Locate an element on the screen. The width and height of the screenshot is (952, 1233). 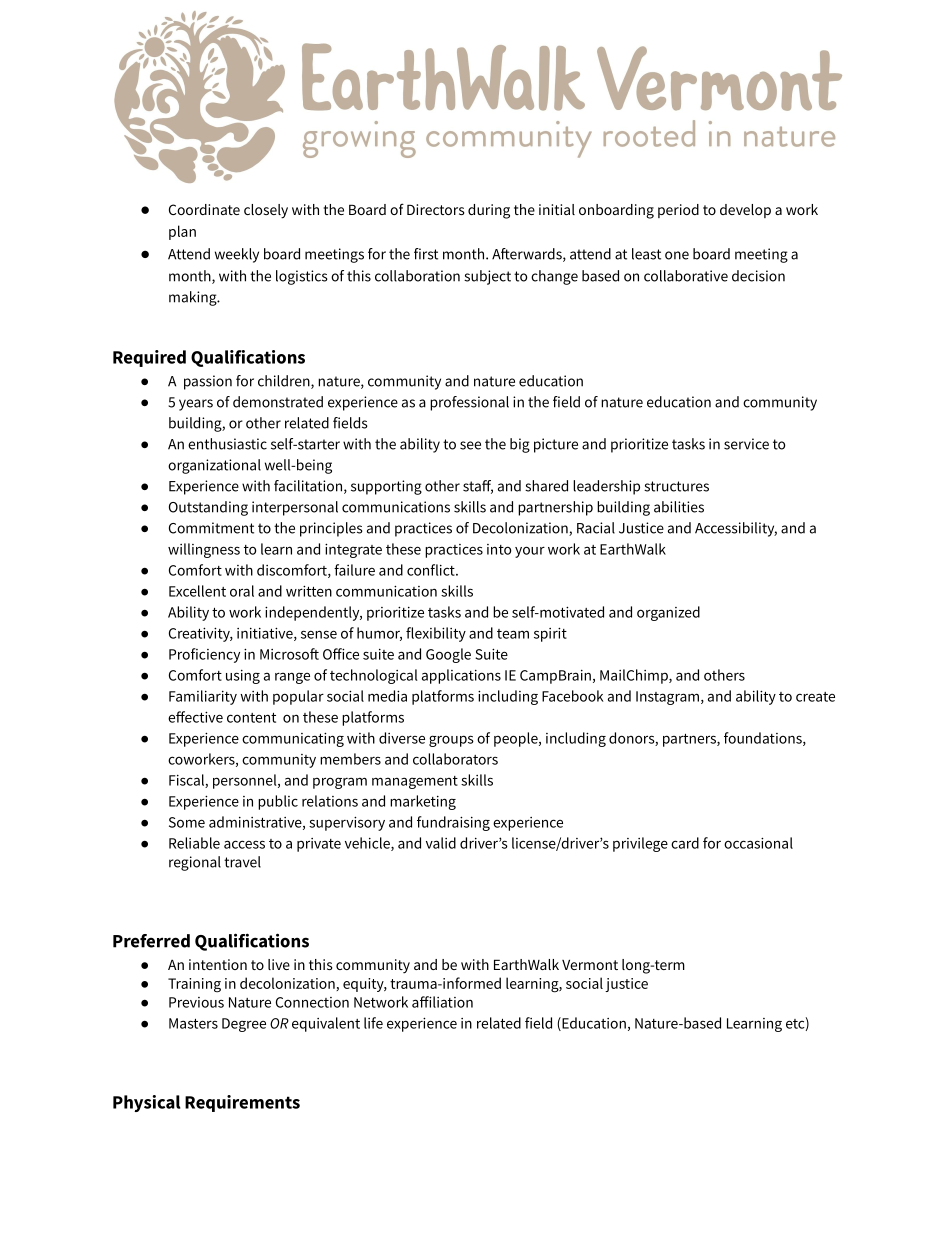
Instagram is located at coordinates (667, 698).
